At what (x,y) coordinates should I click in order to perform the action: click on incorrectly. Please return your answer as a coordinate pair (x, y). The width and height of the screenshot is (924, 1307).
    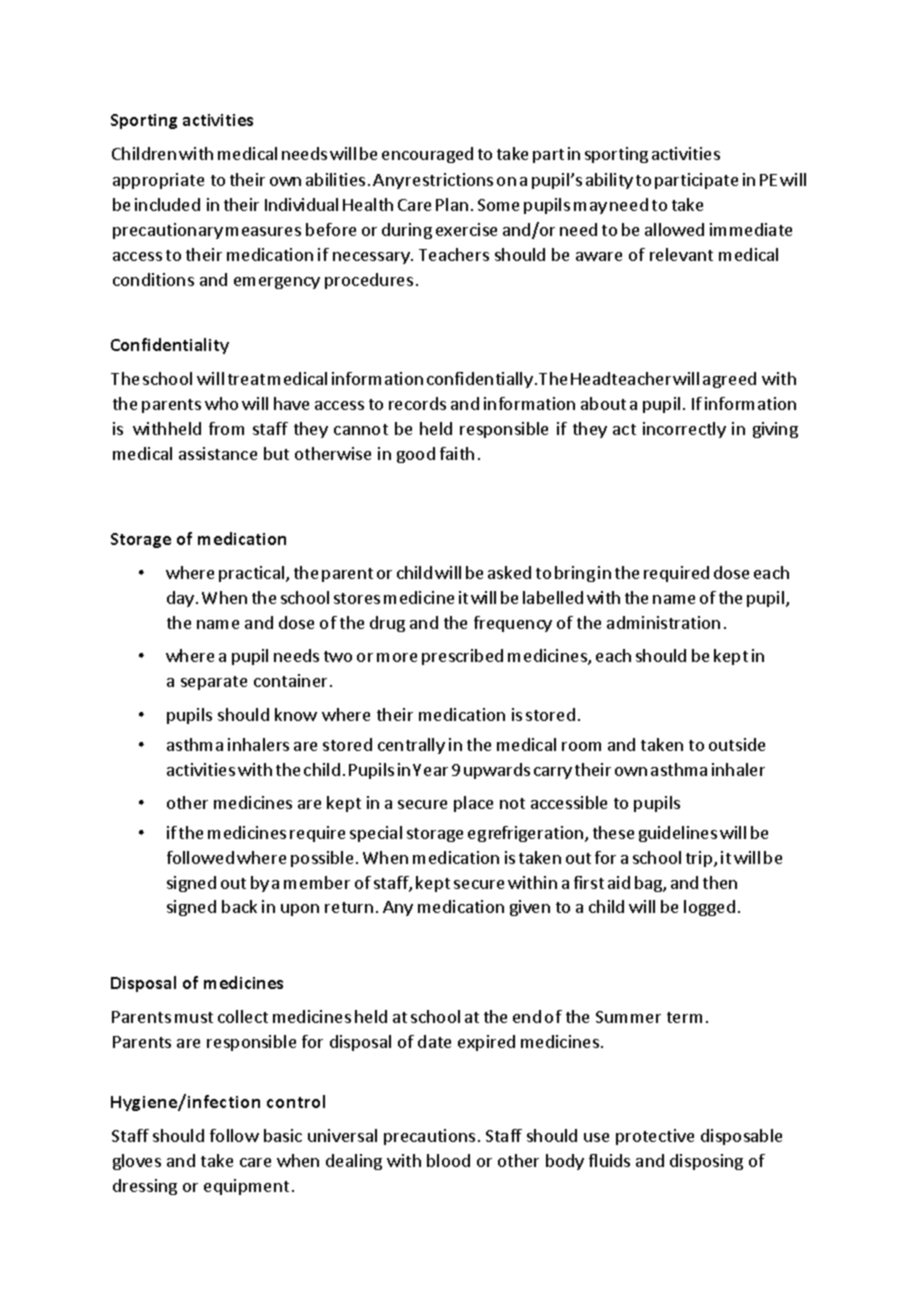
    Looking at the image, I should click on (684, 430).
